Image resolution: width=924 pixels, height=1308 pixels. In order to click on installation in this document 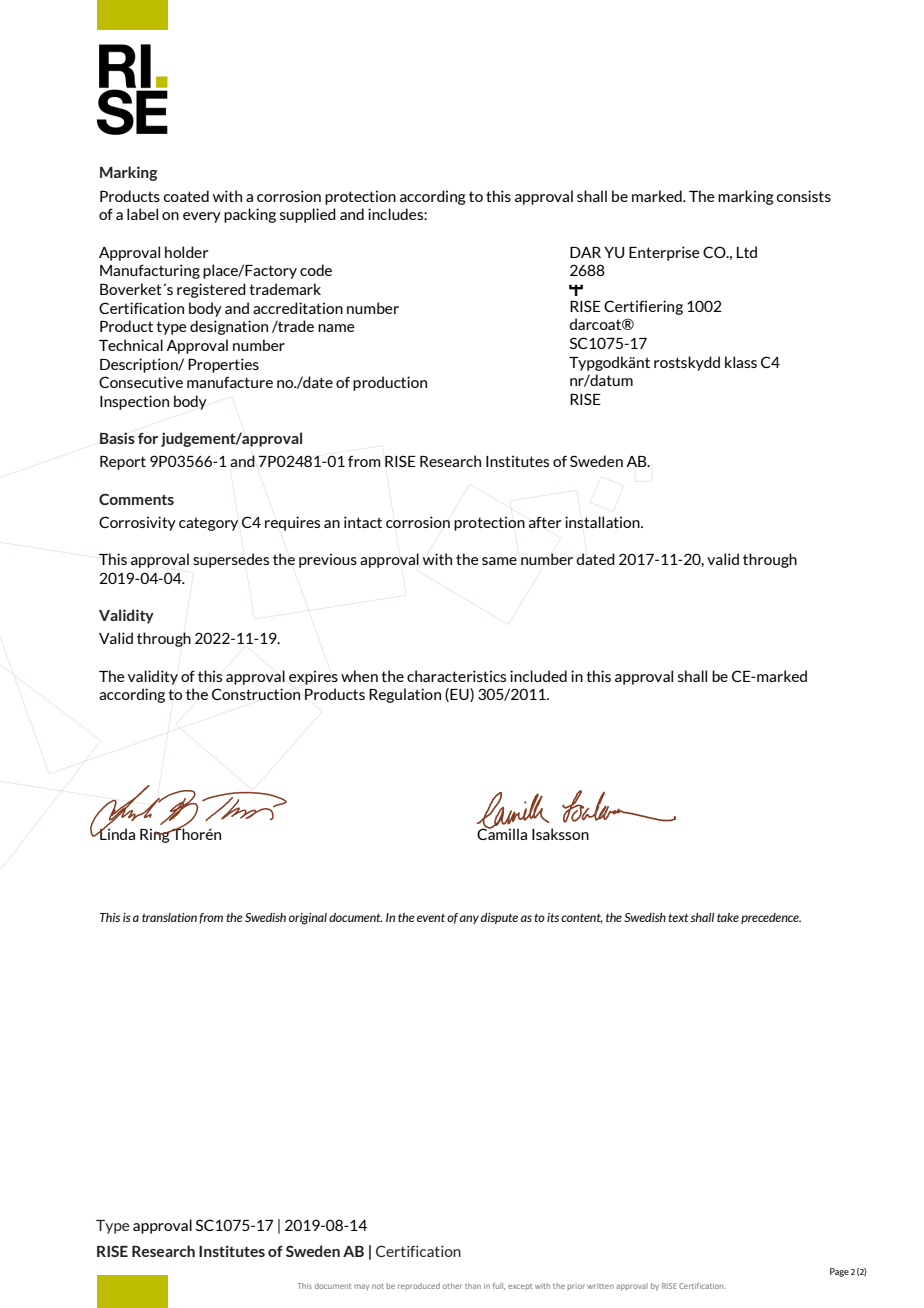, I will do `click(603, 522)`.
